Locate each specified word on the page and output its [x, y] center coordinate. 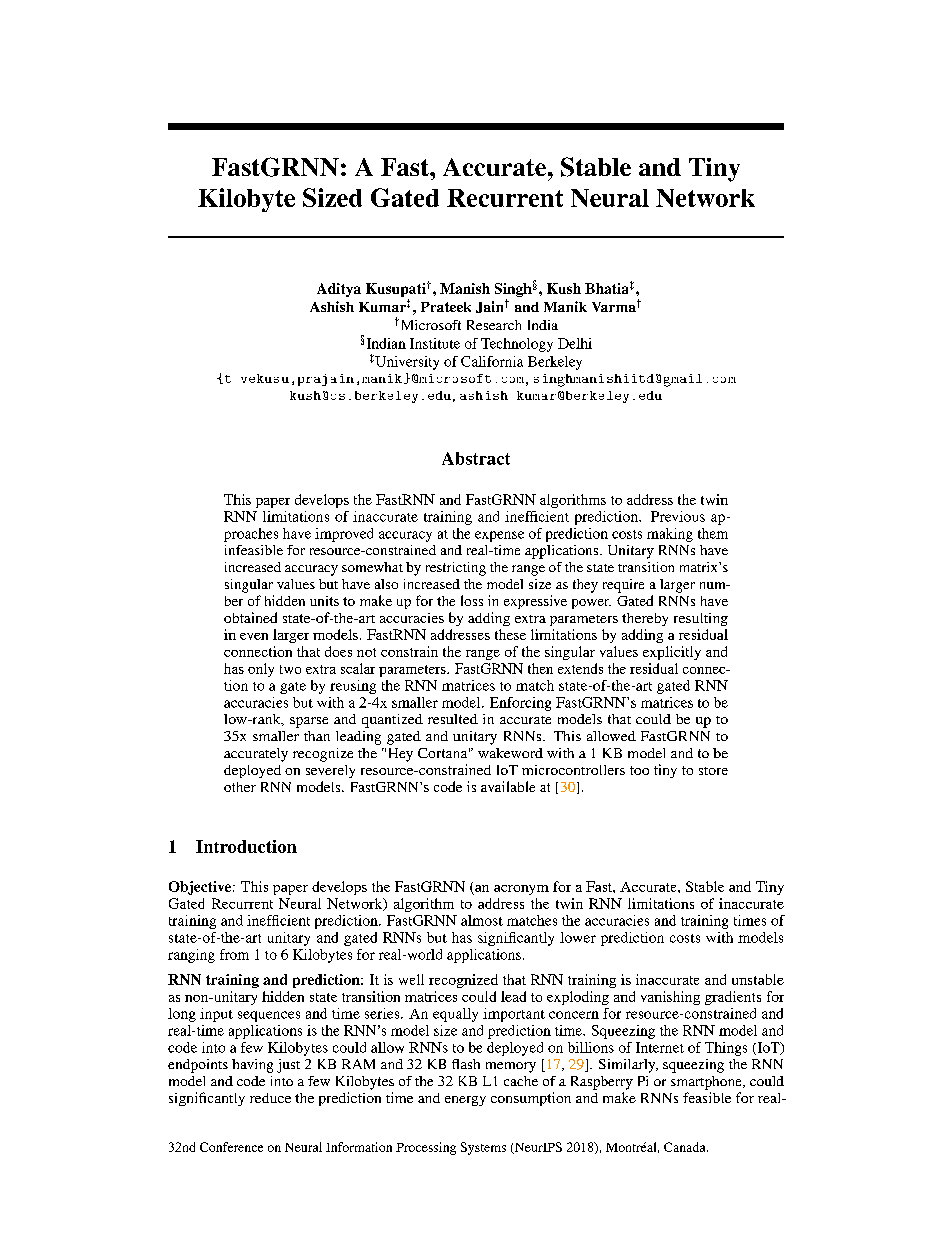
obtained [250, 617]
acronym [521, 890]
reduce [270, 1098]
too [639, 770]
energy [465, 1101]
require [623, 586]
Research [494, 325]
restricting [456, 569]
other [240, 787]
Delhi [575, 343]
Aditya [339, 290]
